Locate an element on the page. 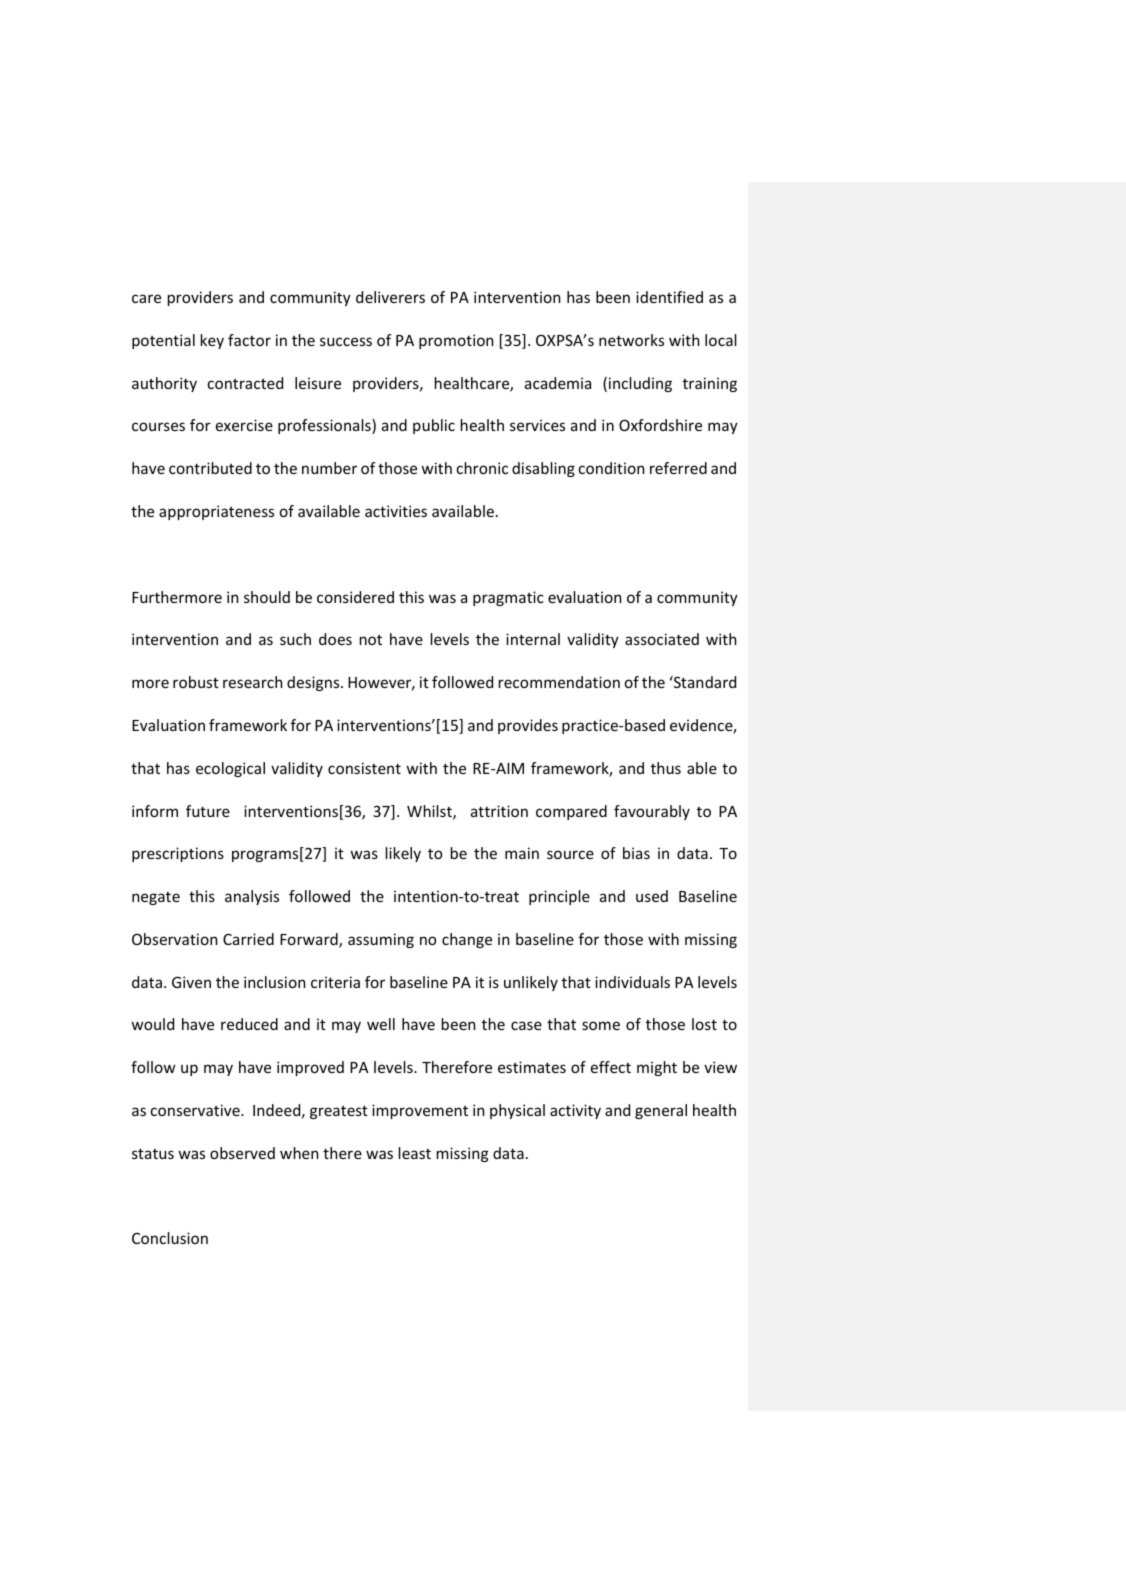 The width and height of the page is (1126, 1593). ecological is located at coordinates (230, 769).
